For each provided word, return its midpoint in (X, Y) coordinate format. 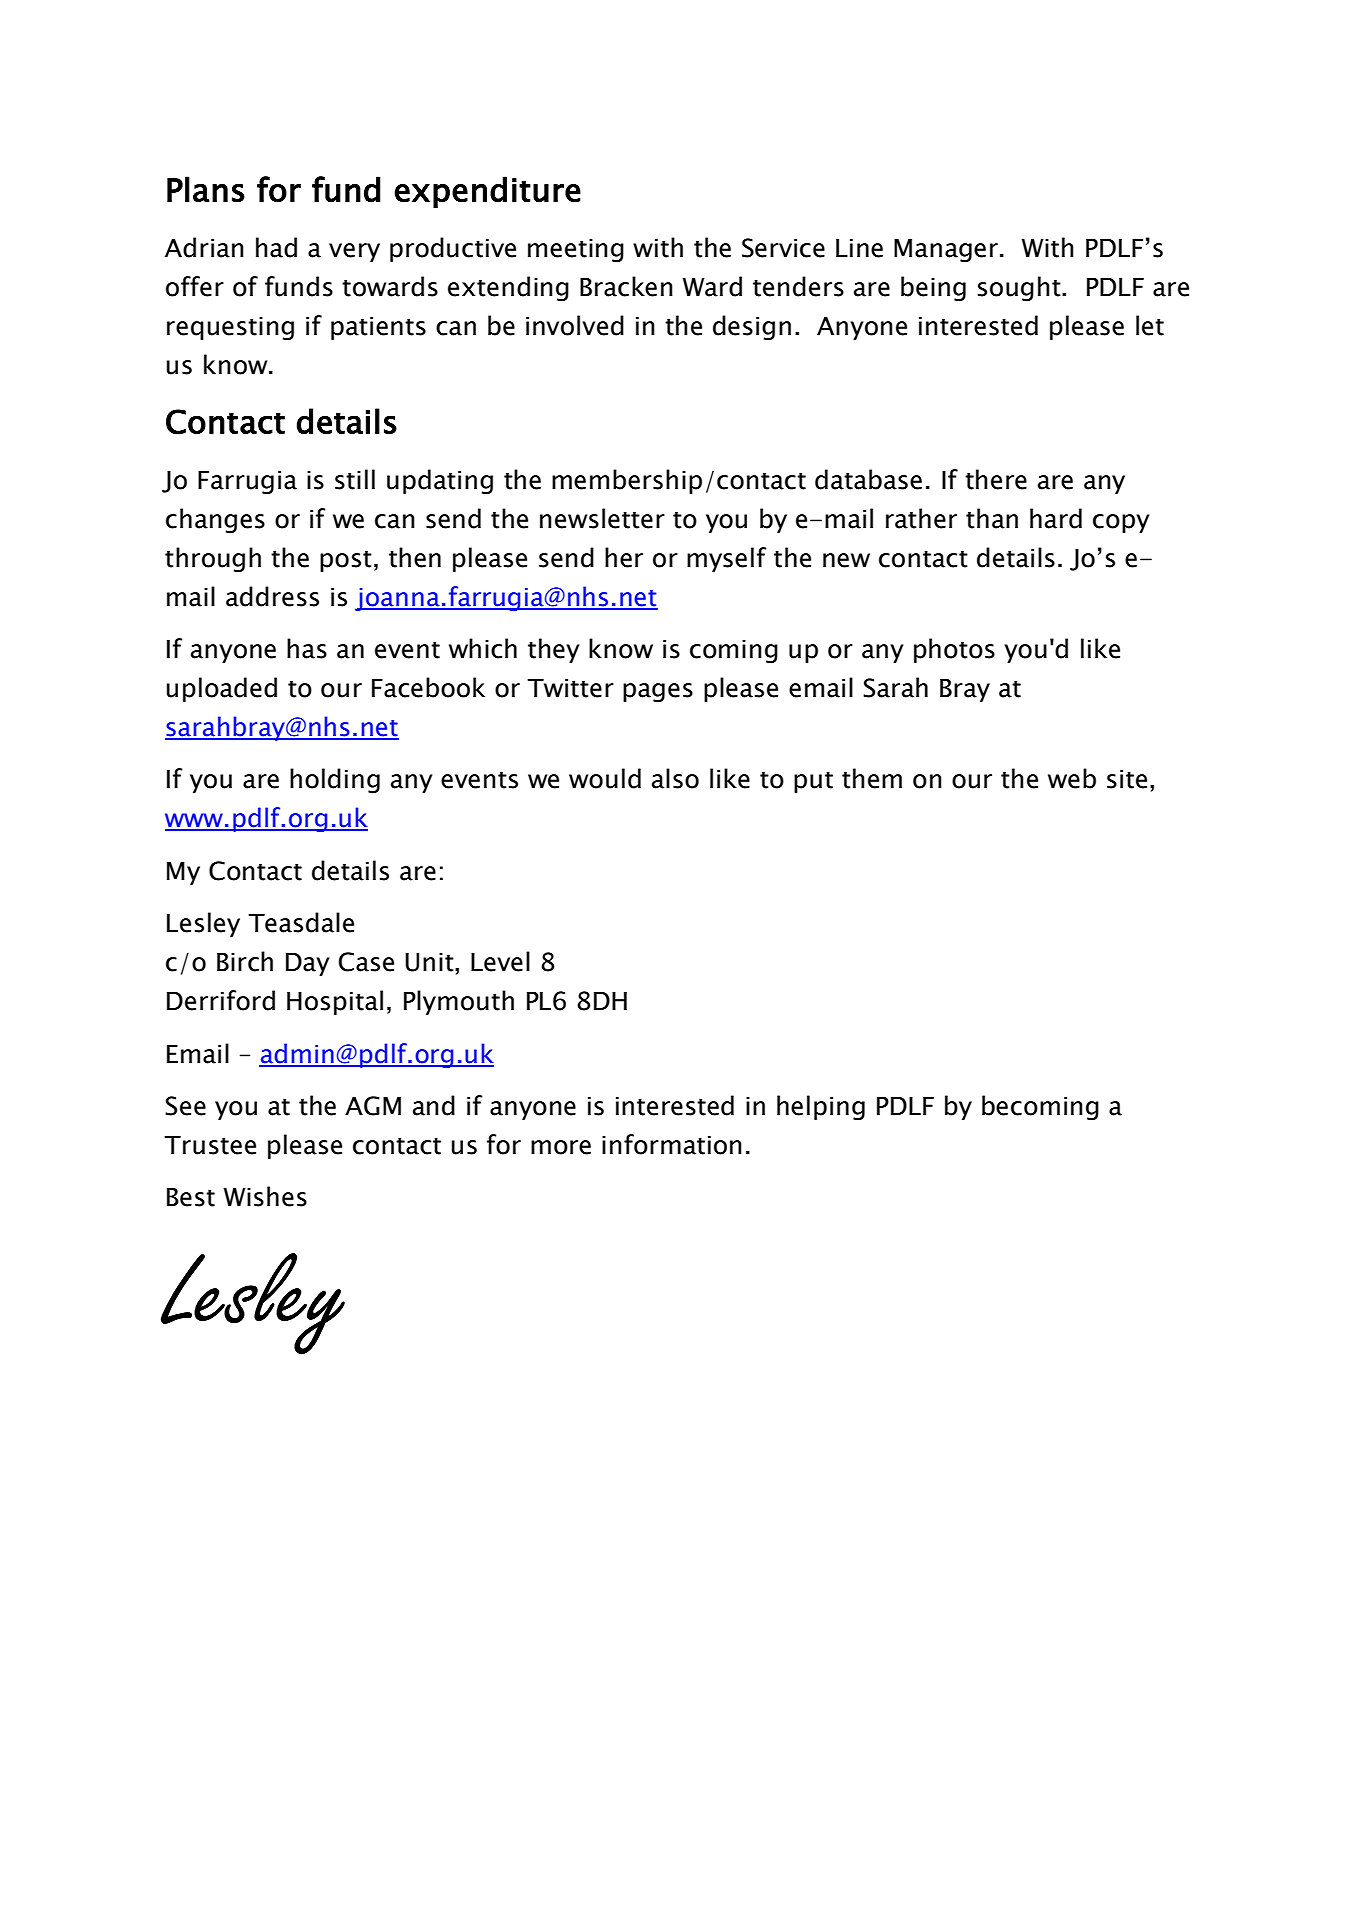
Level (500, 961)
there (996, 479)
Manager (946, 250)
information (672, 1144)
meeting (576, 250)
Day (307, 964)
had (276, 247)
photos (954, 650)
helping (821, 1107)
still (355, 479)
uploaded (222, 689)
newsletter (602, 518)
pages (658, 692)
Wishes (265, 1196)
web (1072, 778)
